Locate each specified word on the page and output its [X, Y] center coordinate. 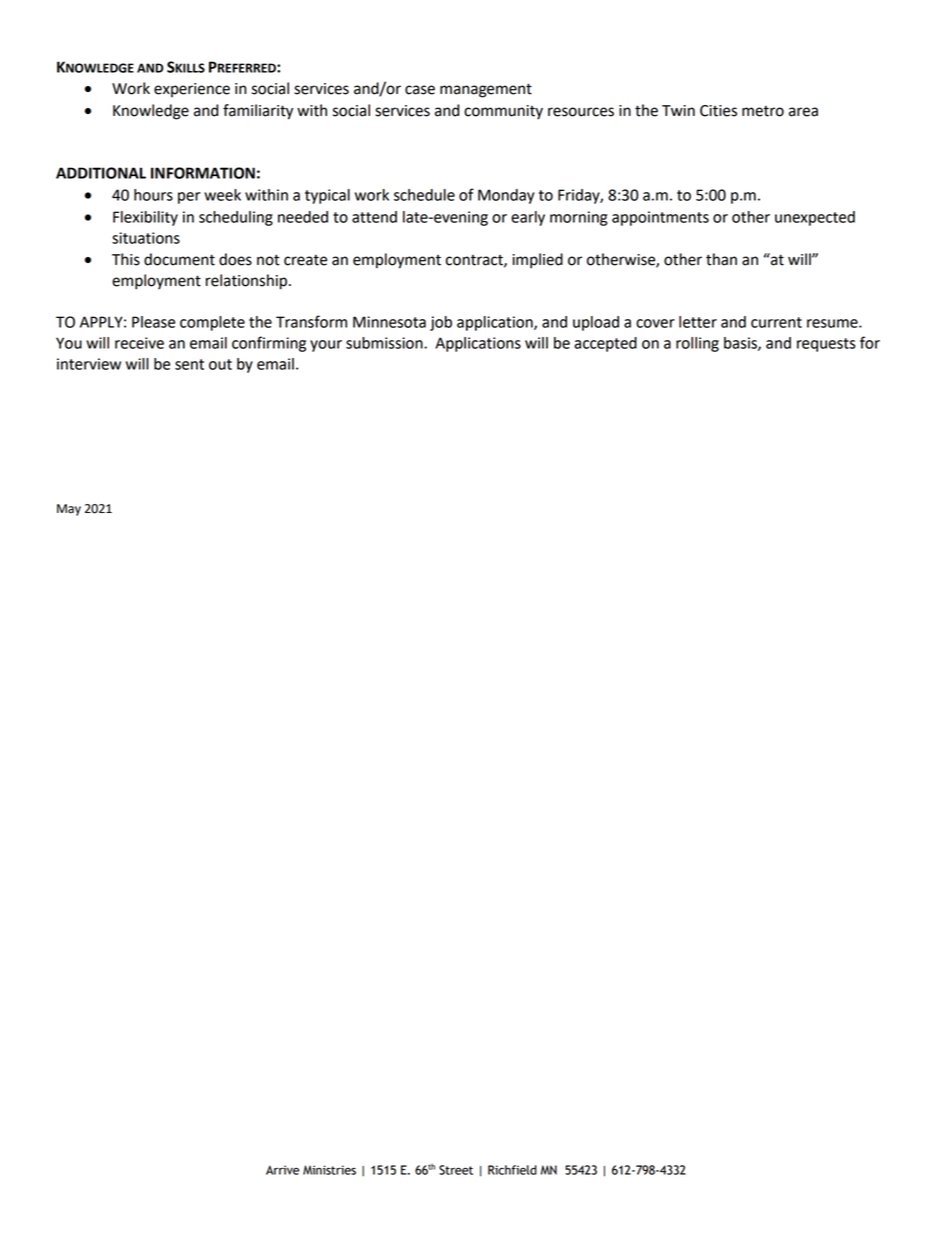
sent [189, 364]
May [69, 510]
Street [456, 1170]
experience [192, 90]
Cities [718, 111]
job [441, 323]
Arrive [282, 1170]
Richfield [512, 1170]
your [326, 346]
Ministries [329, 1170]
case [420, 90]
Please [153, 322]
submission [385, 343]
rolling [697, 344]
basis [741, 344]
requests [826, 345]
